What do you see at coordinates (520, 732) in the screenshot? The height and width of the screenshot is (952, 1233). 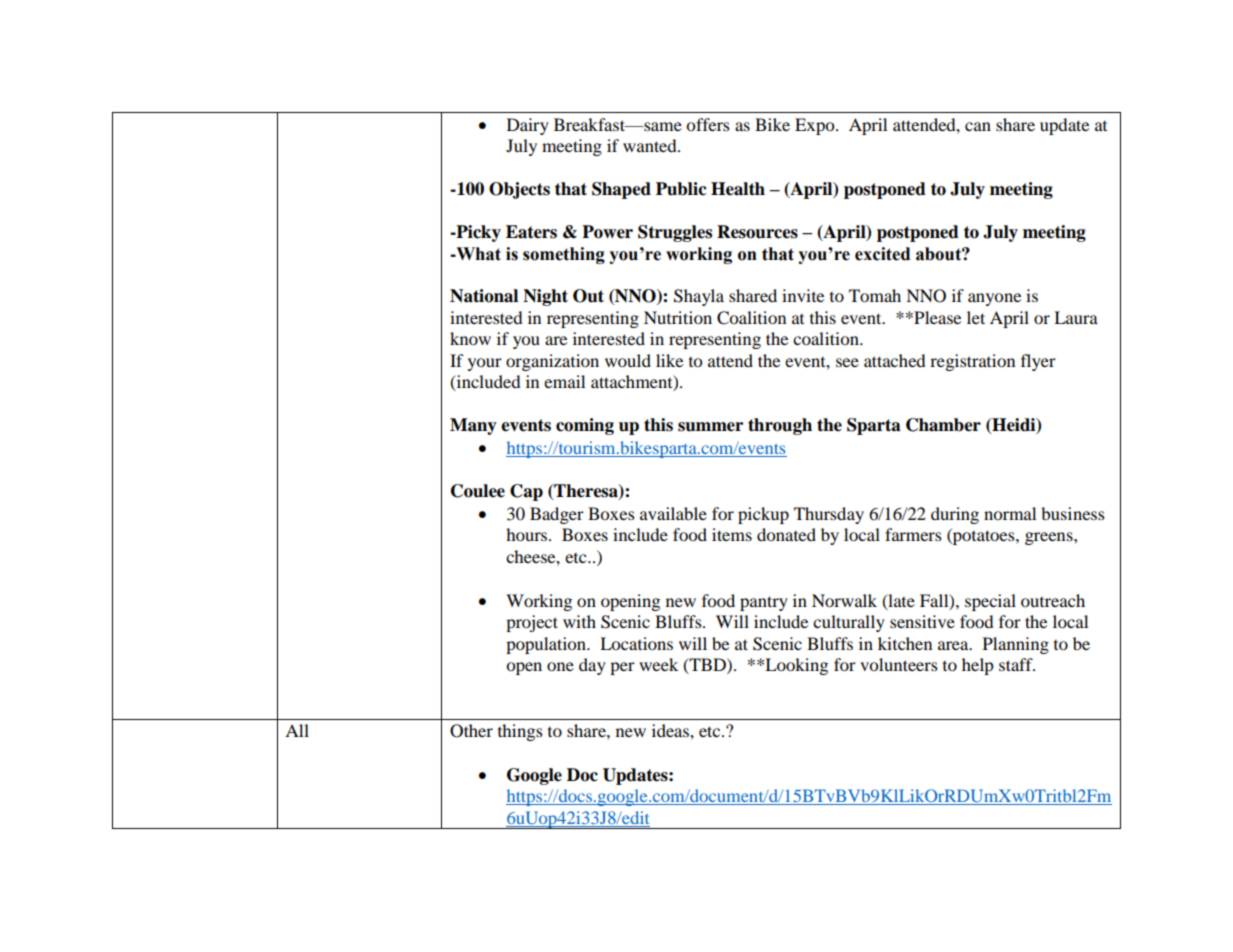 I see `things` at bounding box center [520, 732].
